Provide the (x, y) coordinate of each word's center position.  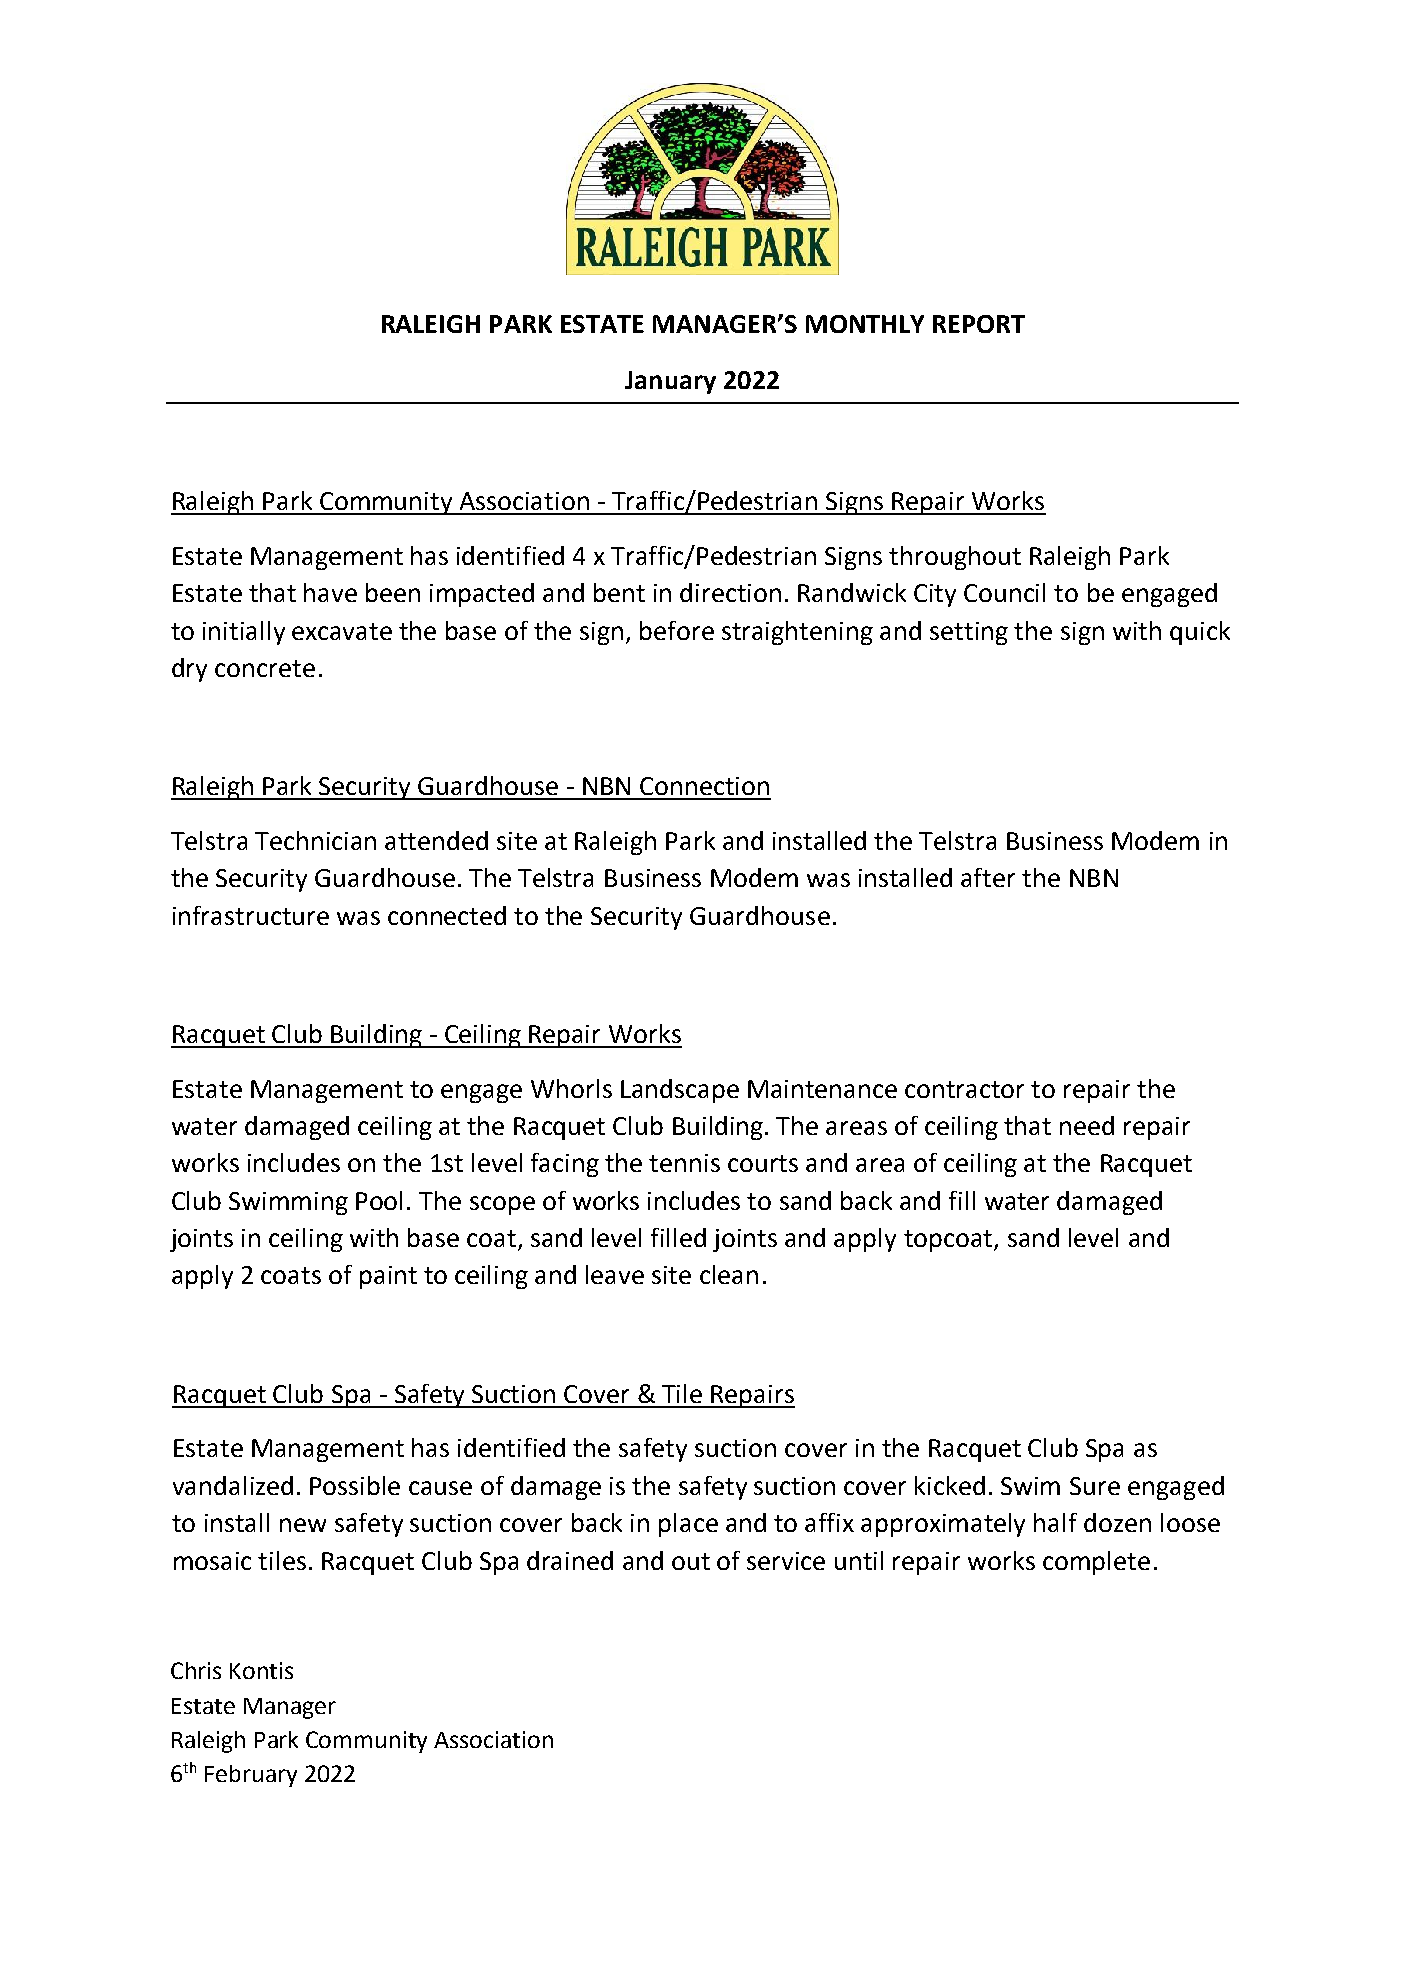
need (1087, 1125)
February (251, 1776)
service (786, 1561)
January (670, 382)
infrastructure (251, 915)
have (330, 592)
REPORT (979, 324)
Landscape (680, 1091)
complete (1096, 1563)
